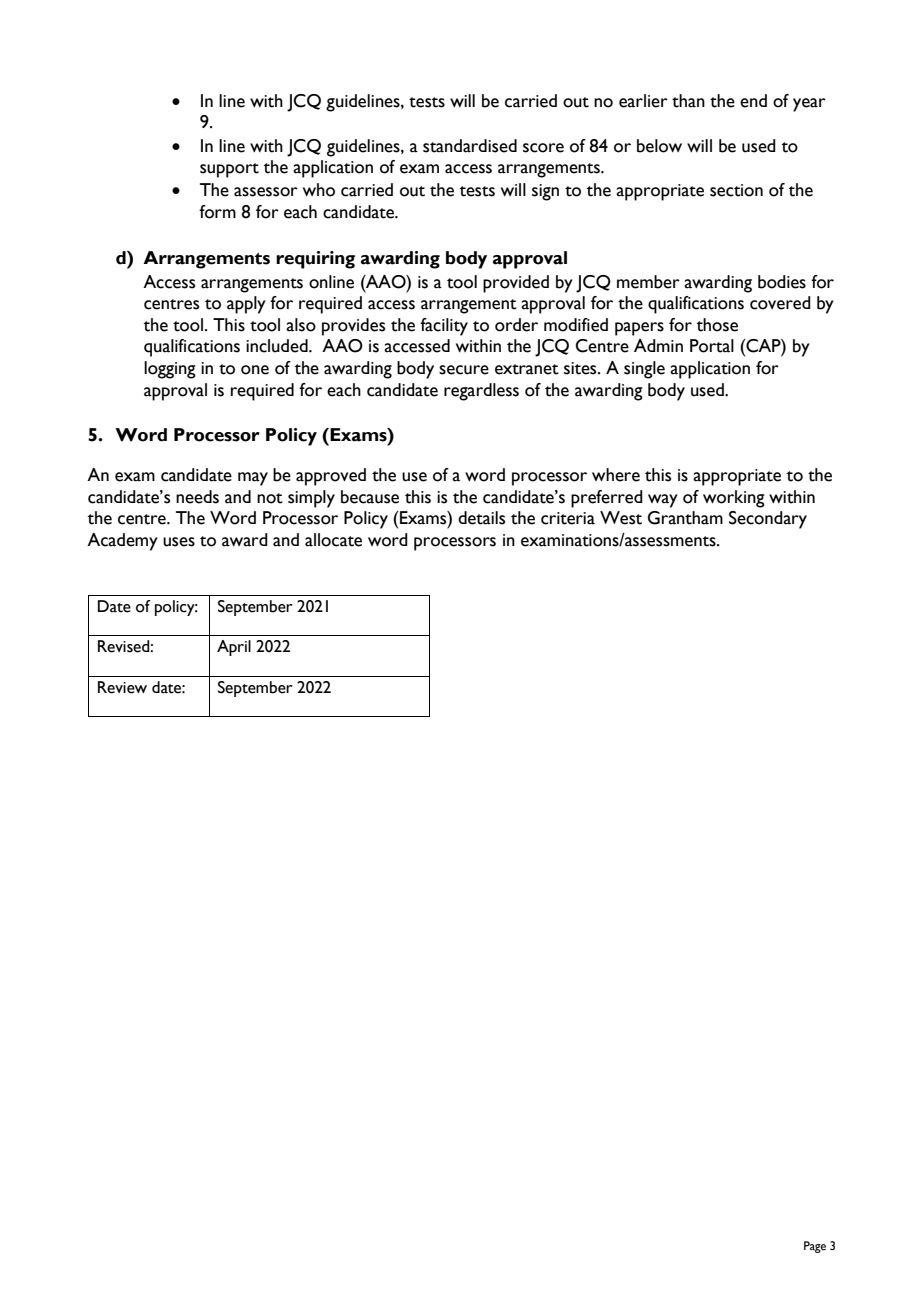 The height and width of the page is (1308, 924). I want to click on allocate, so click(333, 540).
